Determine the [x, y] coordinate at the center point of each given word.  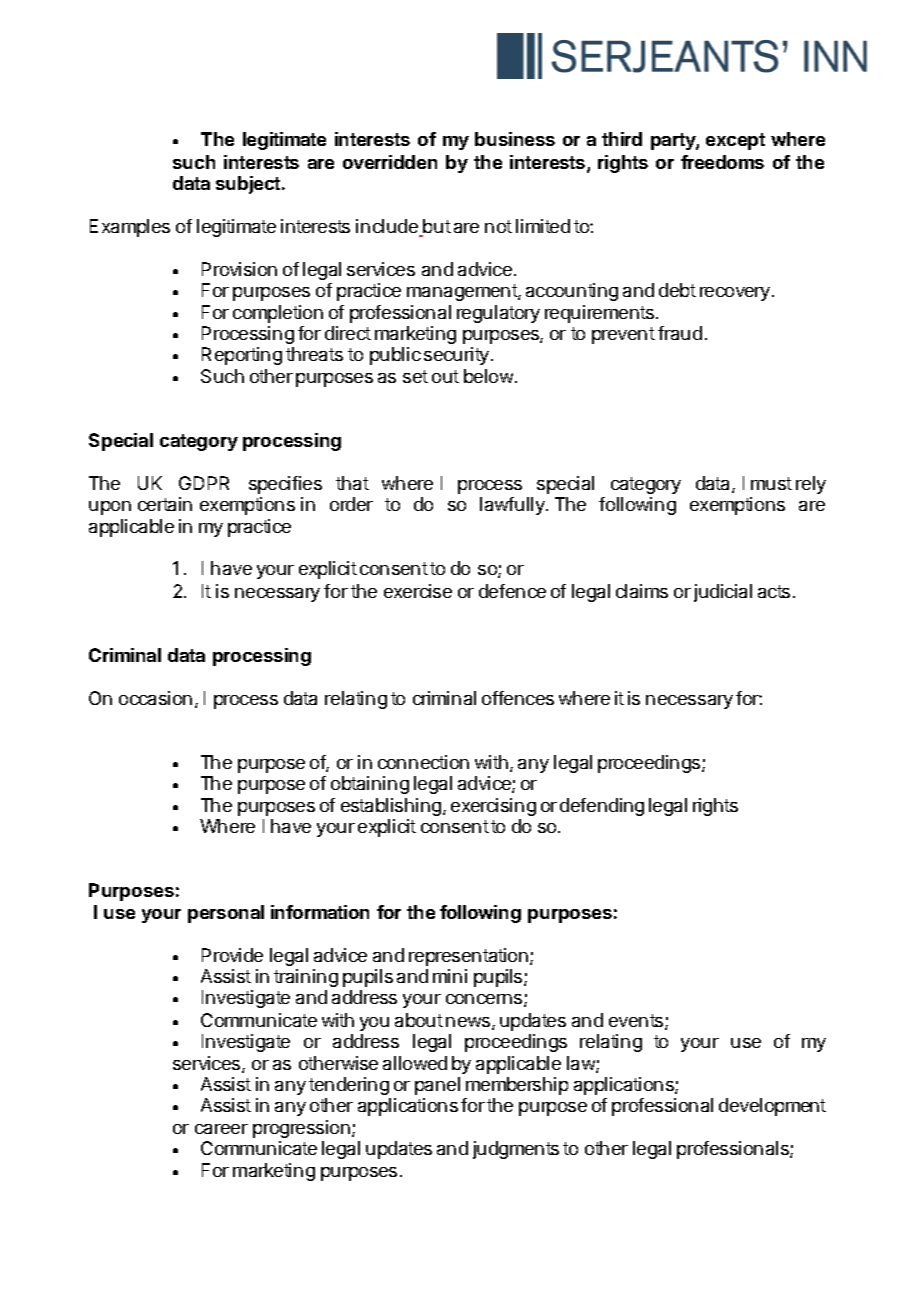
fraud [680, 333]
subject [249, 185]
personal [226, 914]
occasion [155, 698]
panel [437, 1086]
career [221, 1129]
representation [468, 957]
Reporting [242, 356]
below [488, 376]
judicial [723, 593]
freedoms [722, 162]
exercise [418, 591]
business [515, 139]
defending [602, 807]
